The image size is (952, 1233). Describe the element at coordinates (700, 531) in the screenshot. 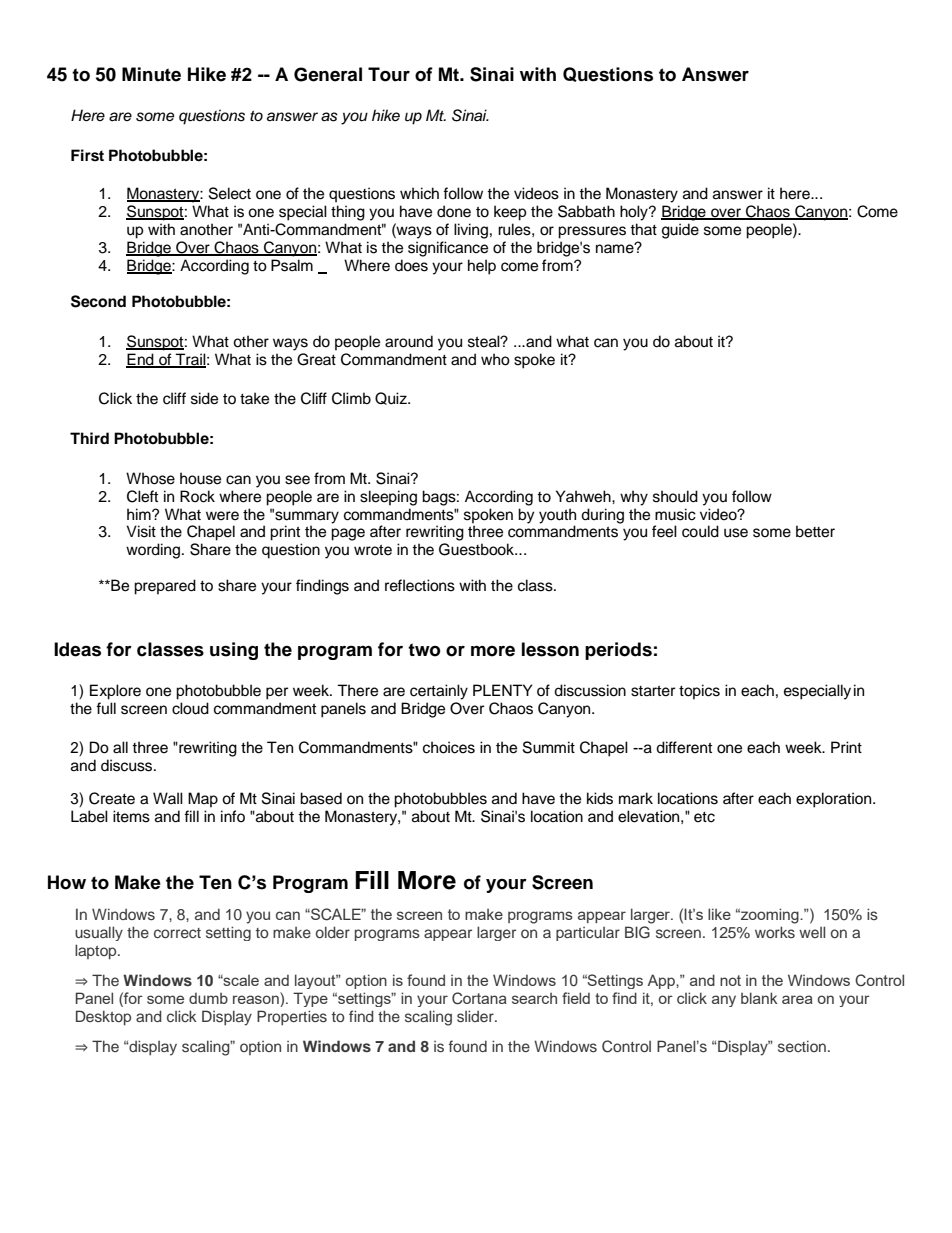

I see `could` at that location.
